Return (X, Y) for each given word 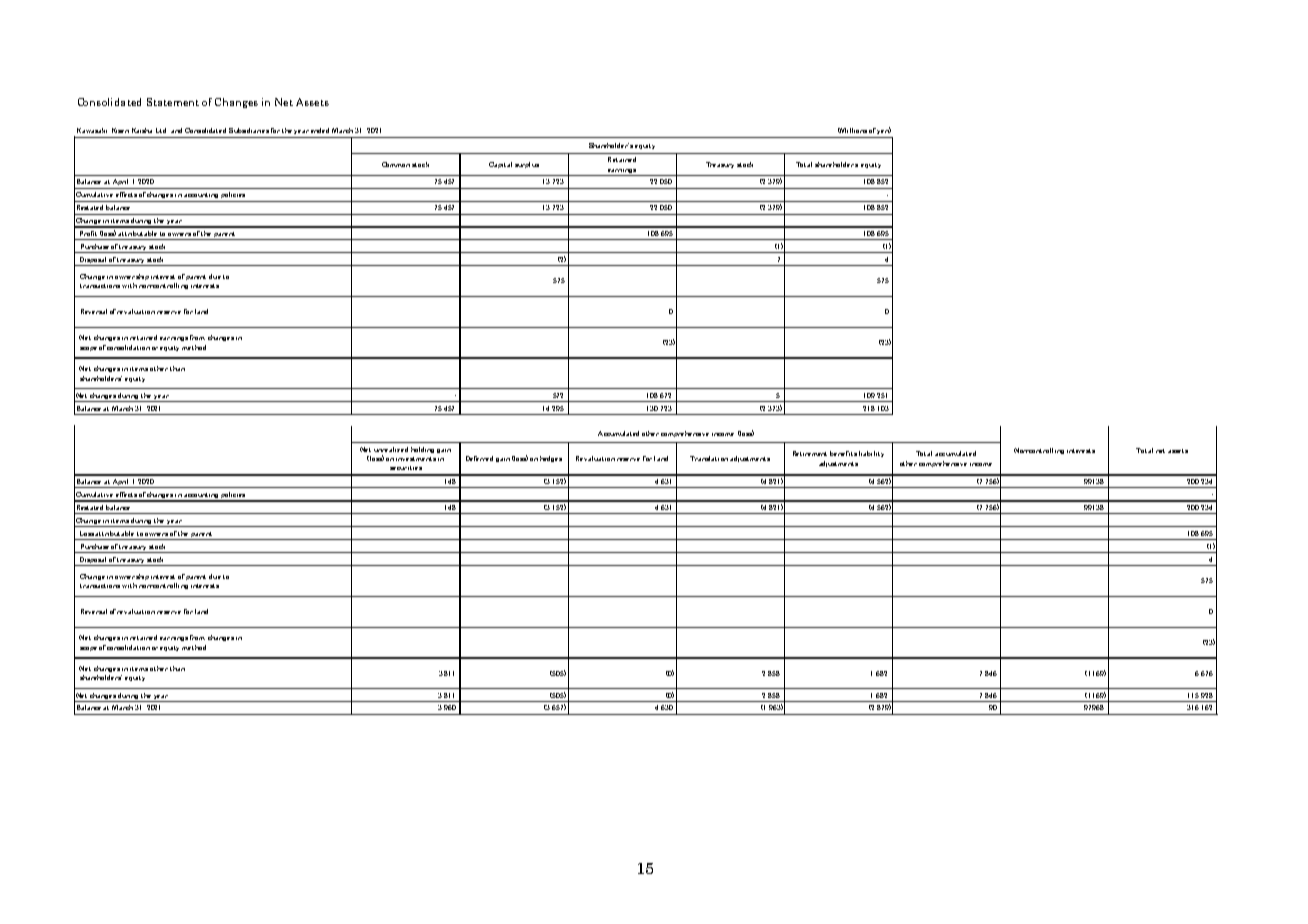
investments (416, 459)
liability (871, 454)
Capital (500, 165)
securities (406, 468)
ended (320, 130)
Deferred (479, 458)
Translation (709, 458)
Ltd (161, 130)
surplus (527, 165)
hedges (551, 459)
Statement (173, 102)
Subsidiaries (249, 130)
